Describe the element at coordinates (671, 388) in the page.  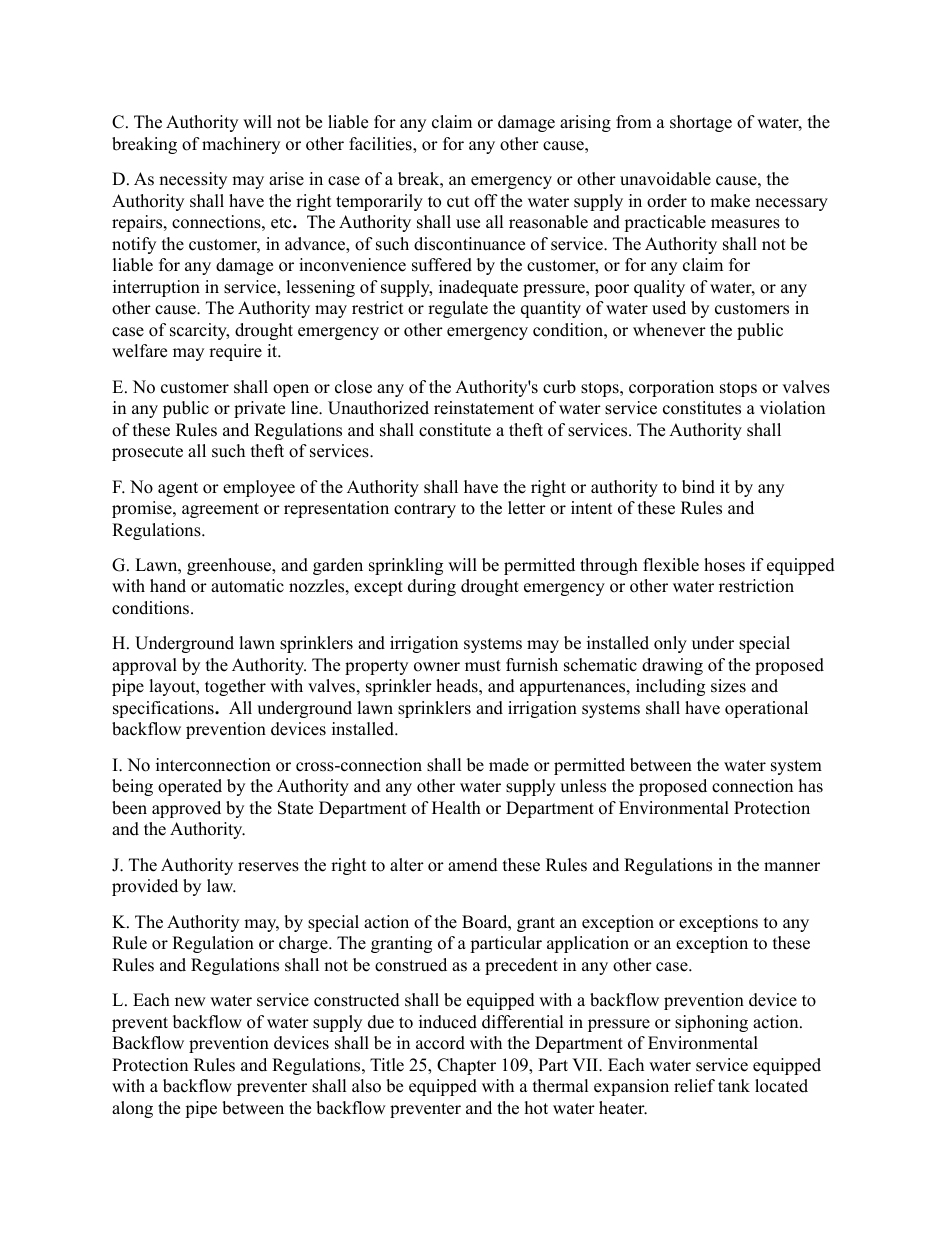
I see `corporation` at that location.
